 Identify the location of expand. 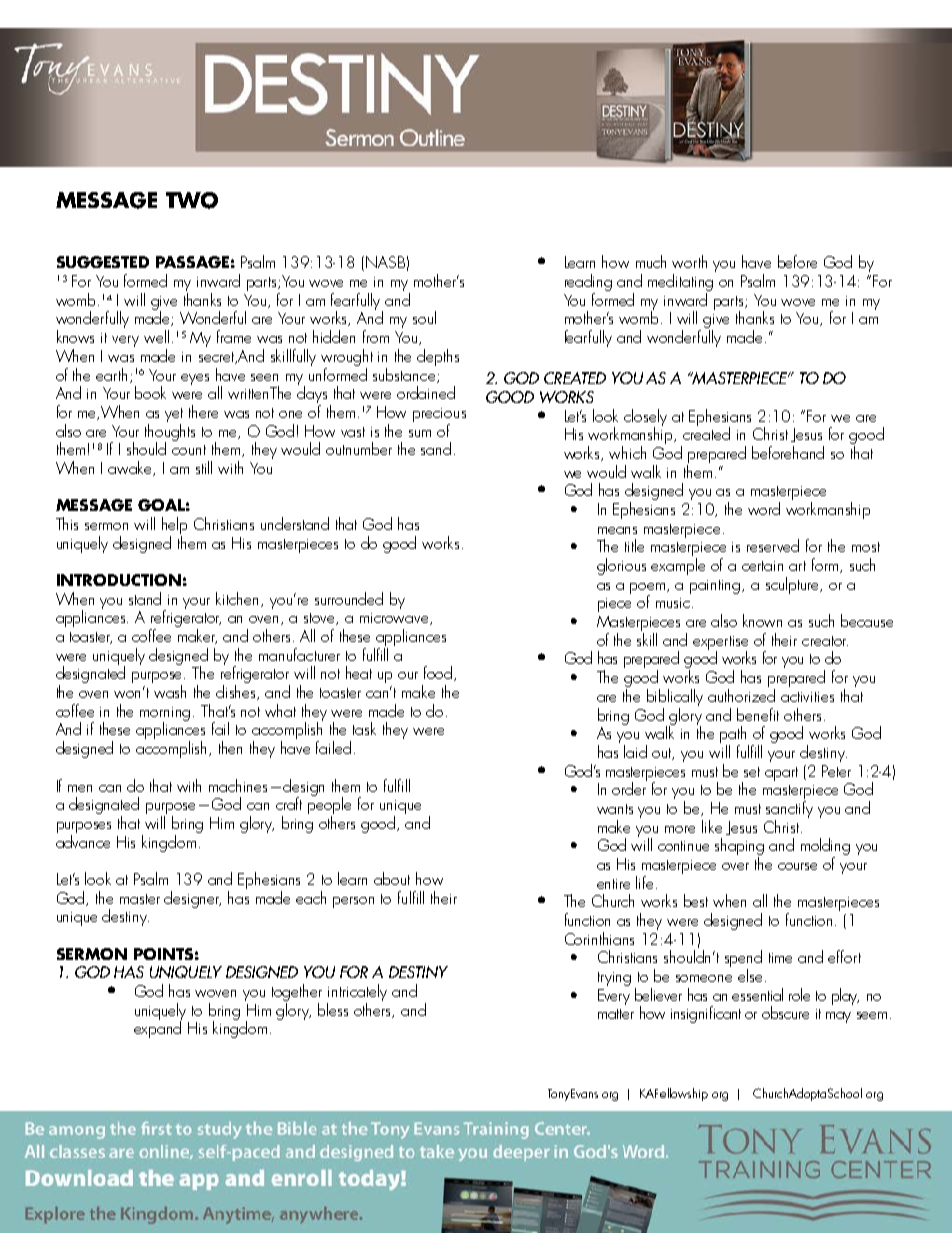
(158, 1028).
